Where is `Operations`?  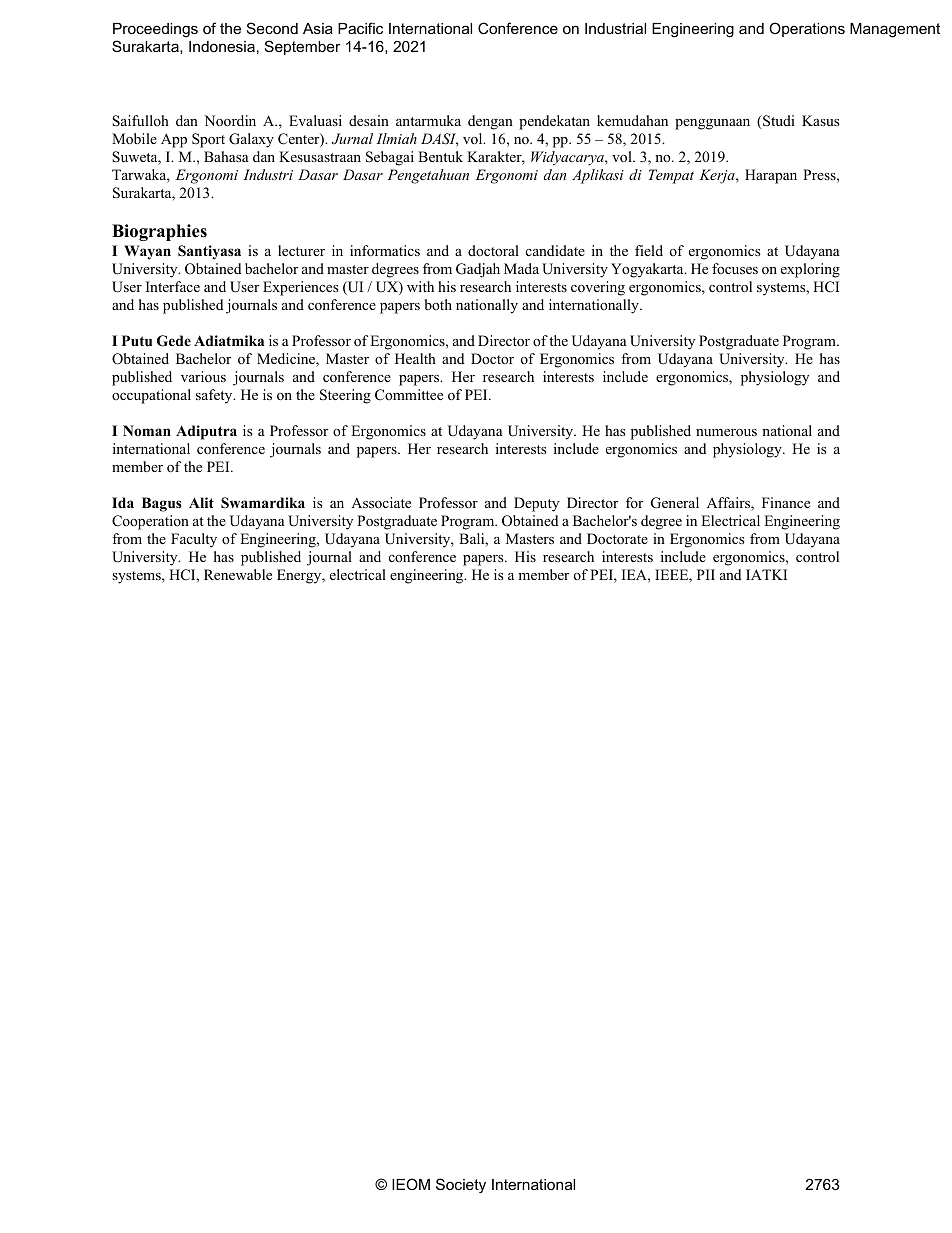
Operations is located at coordinates (807, 29).
